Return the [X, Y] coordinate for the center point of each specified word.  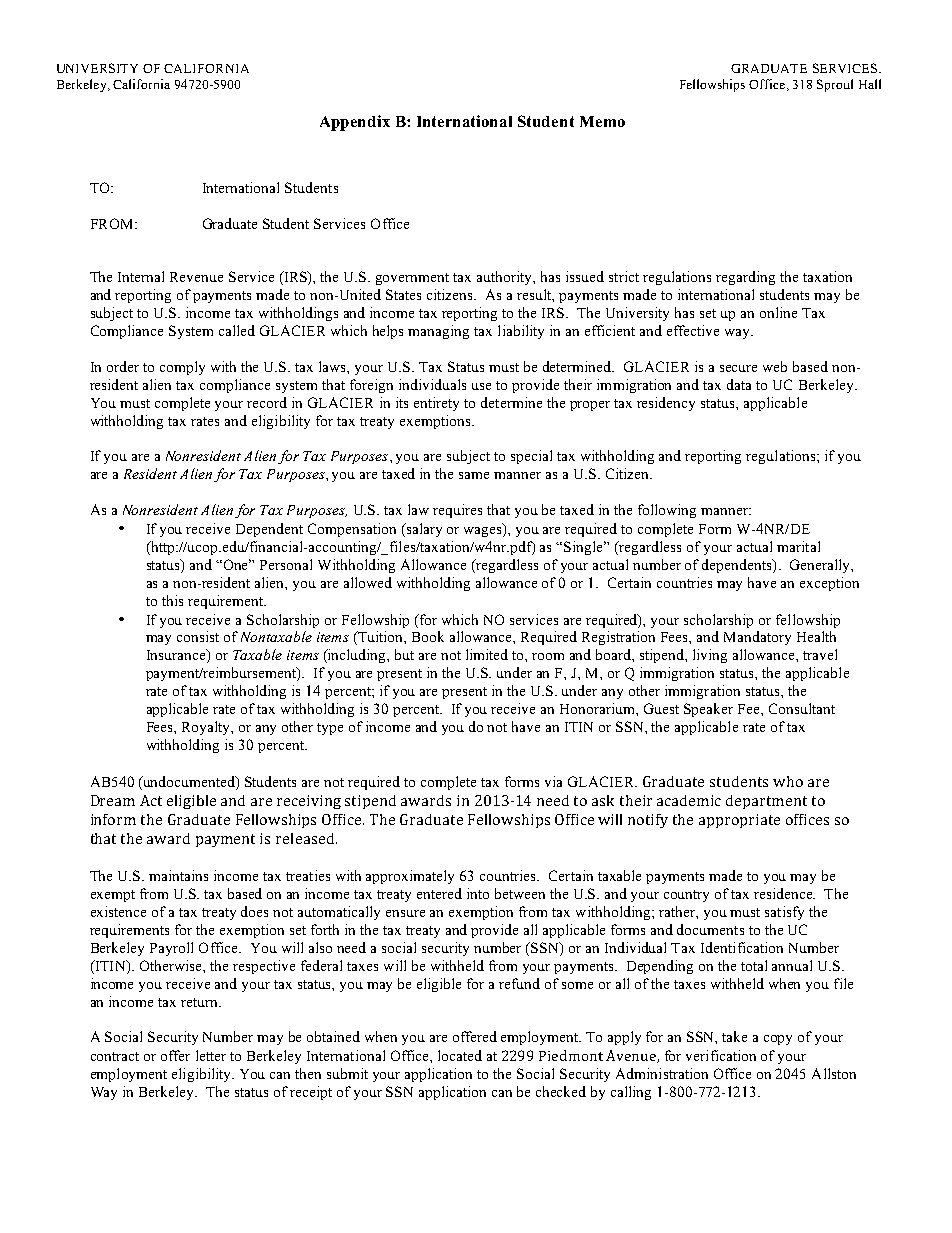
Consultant [802, 708]
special [531, 457]
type [330, 729]
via [553, 781]
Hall [870, 84]
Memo [602, 121]
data [739, 384]
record [267, 402]
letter [211, 1055]
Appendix [355, 123]
